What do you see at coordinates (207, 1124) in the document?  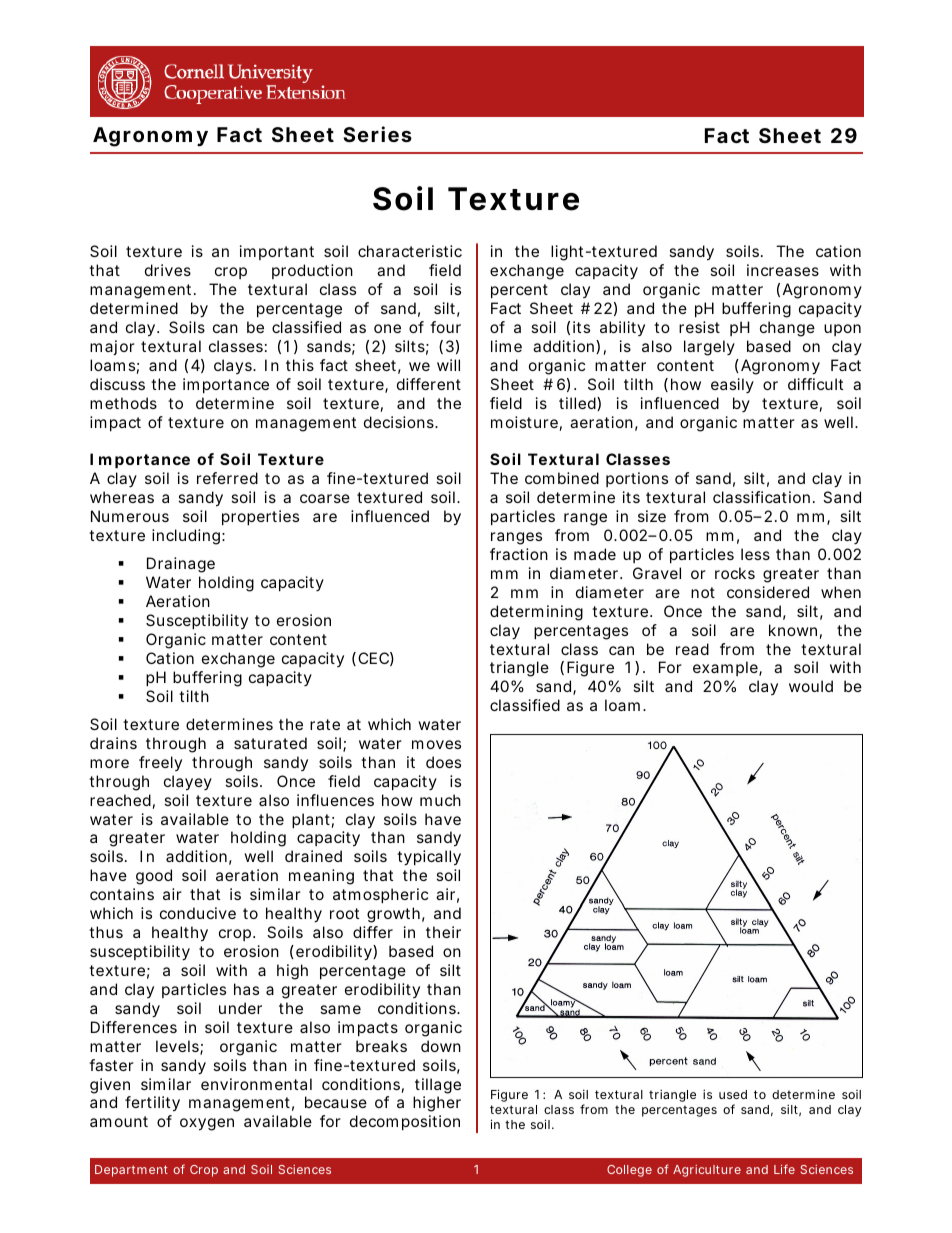 I see `oxygen` at bounding box center [207, 1124].
